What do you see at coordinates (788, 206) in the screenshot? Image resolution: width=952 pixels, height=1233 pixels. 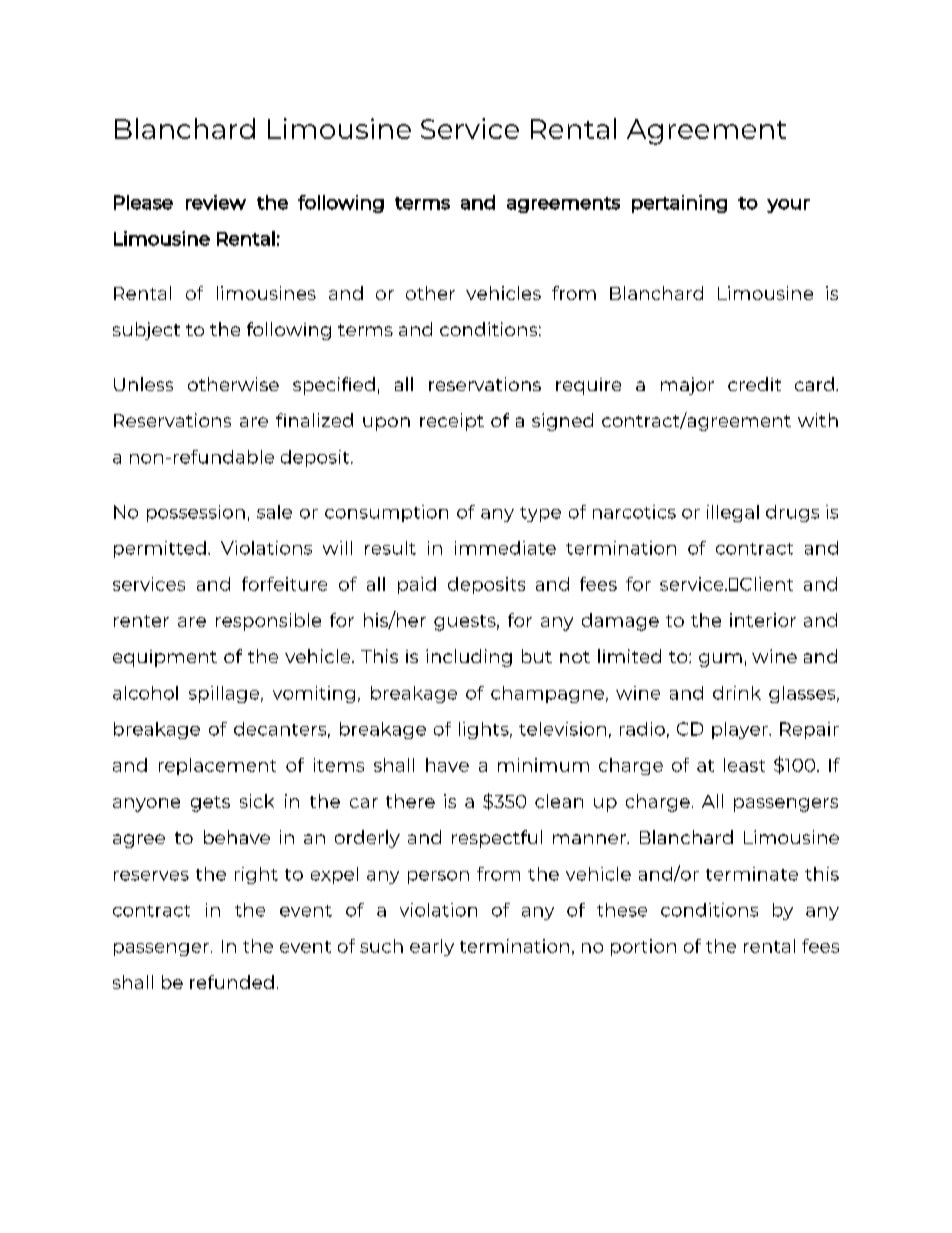 I see `your` at bounding box center [788, 206].
